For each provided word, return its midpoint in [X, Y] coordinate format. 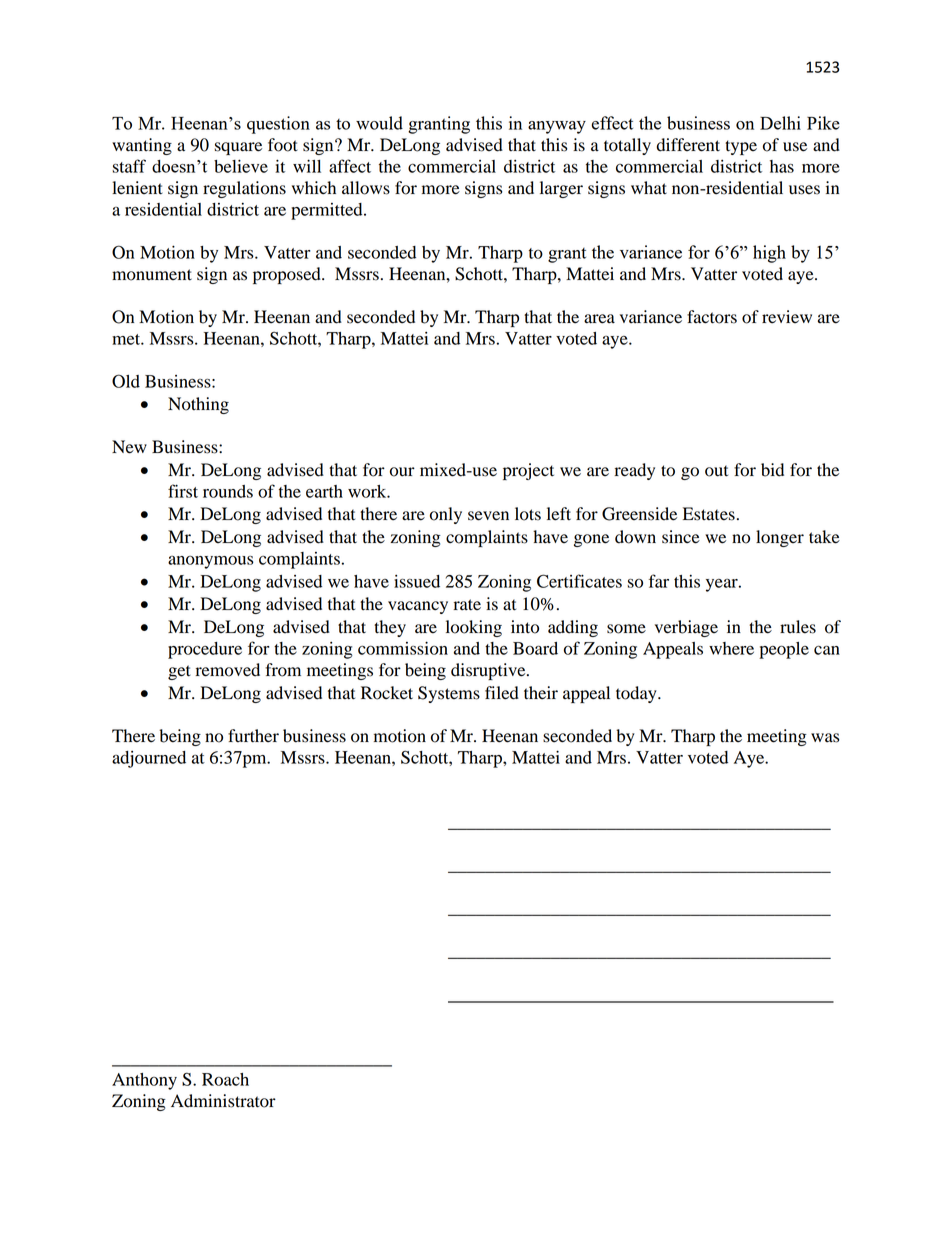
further [253, 736]
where [731, 648]
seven [488, 516]
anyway [557, 127]
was [825, 738]
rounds [228, 491]
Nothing [198, 405]
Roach [225, 1079]
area [599, 319]
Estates [709, 514]
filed [502, 693]
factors [712, 317]
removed [227, 670]
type [741, 147]
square [238, 148]
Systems [449, 694]
